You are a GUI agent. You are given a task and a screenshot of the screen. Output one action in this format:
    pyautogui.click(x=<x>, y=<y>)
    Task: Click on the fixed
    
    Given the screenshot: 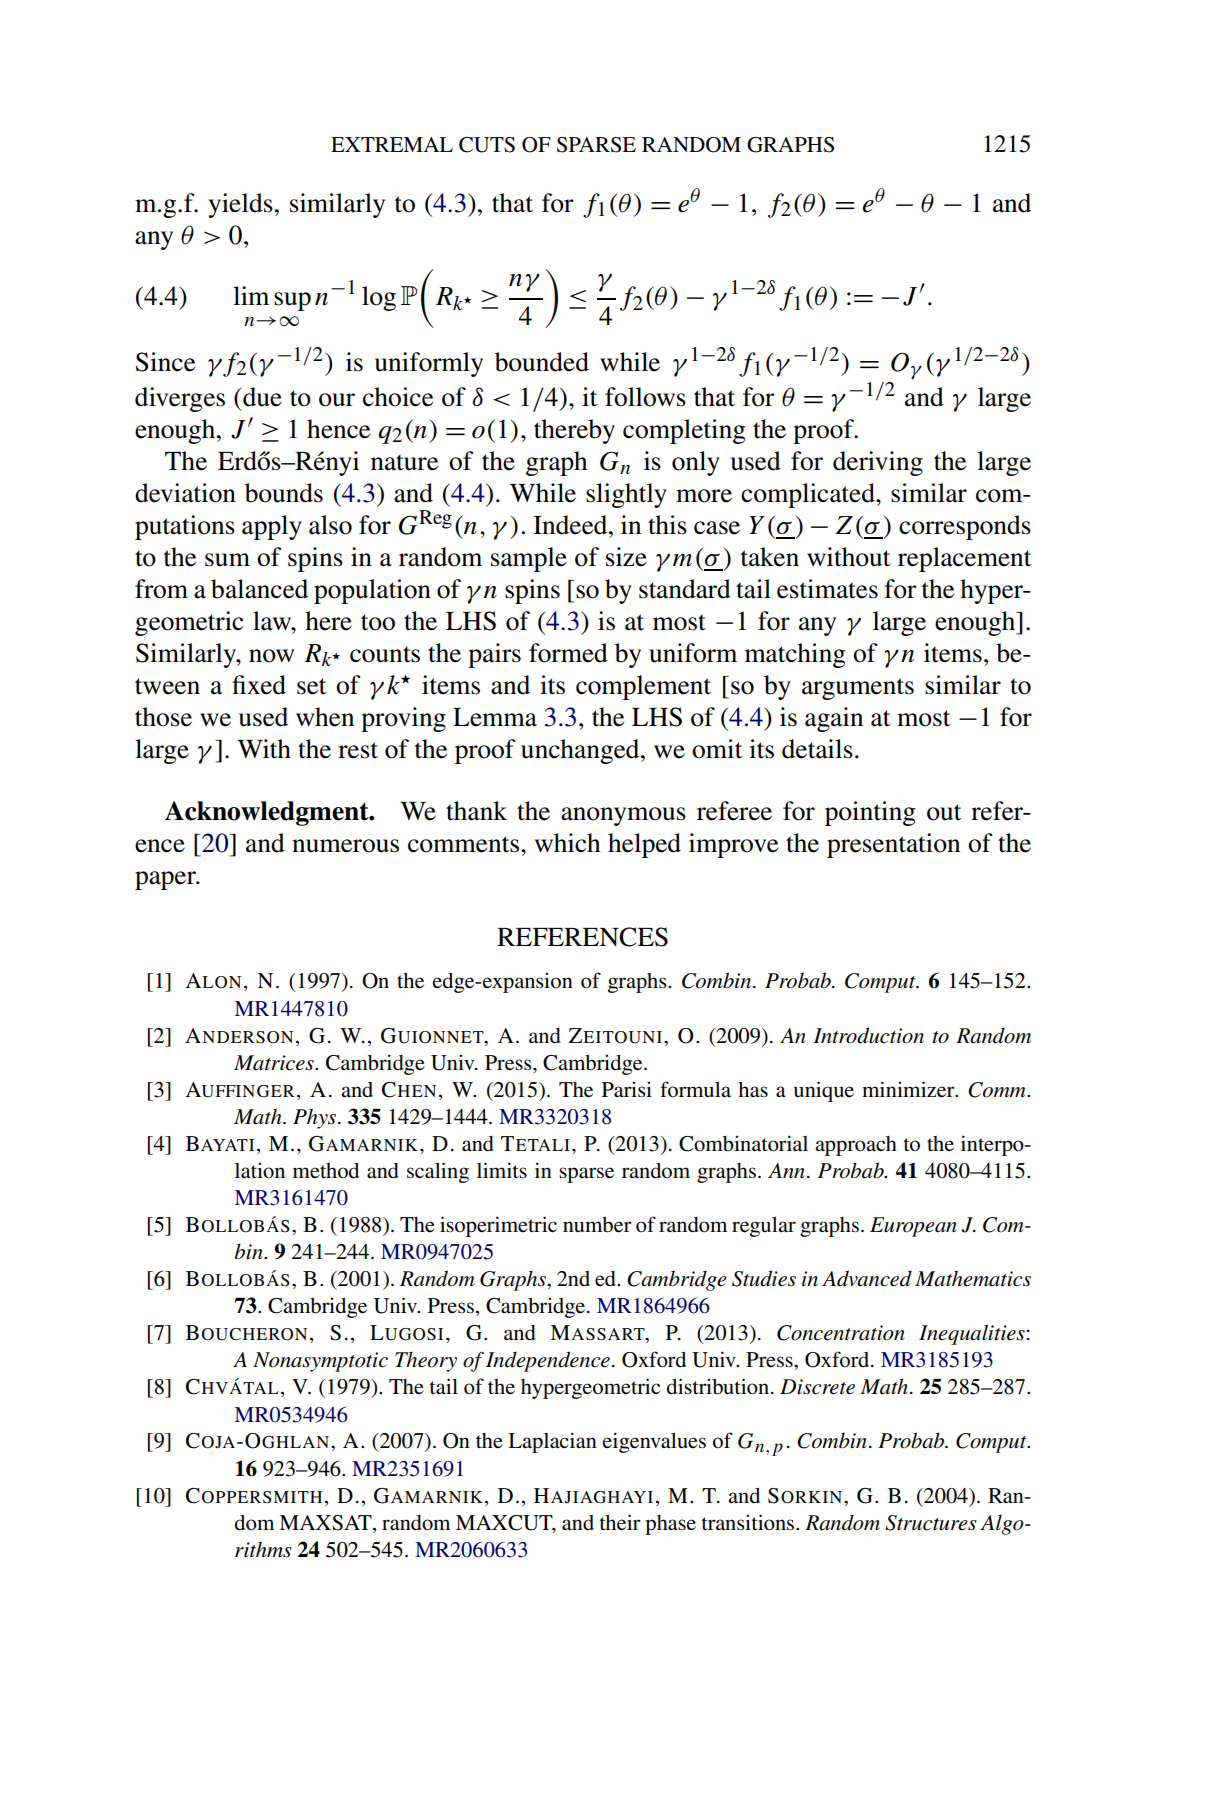 What is the action you would take?
    pyautogui.click(x=259, y=685)
